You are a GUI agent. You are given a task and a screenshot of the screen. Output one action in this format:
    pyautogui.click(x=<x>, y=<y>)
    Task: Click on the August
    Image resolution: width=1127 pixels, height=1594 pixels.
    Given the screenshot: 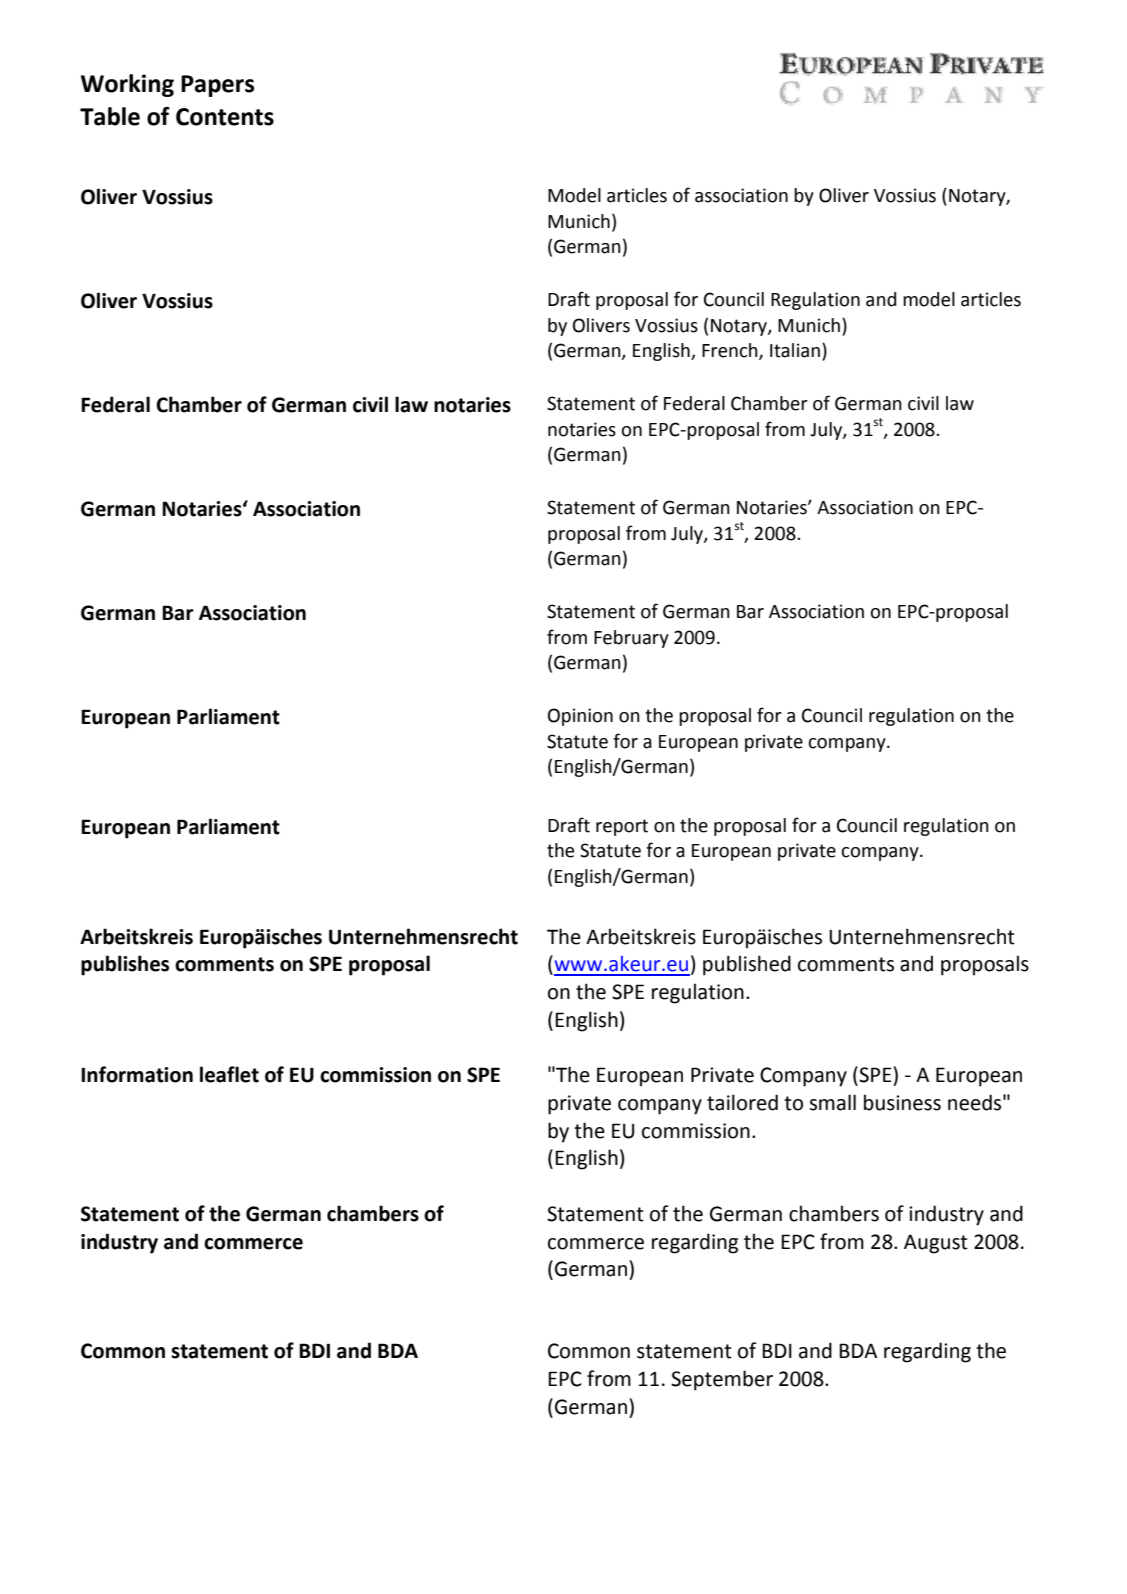 What is the action you would take?
    pyautogui.click(x=936, y=1244)
